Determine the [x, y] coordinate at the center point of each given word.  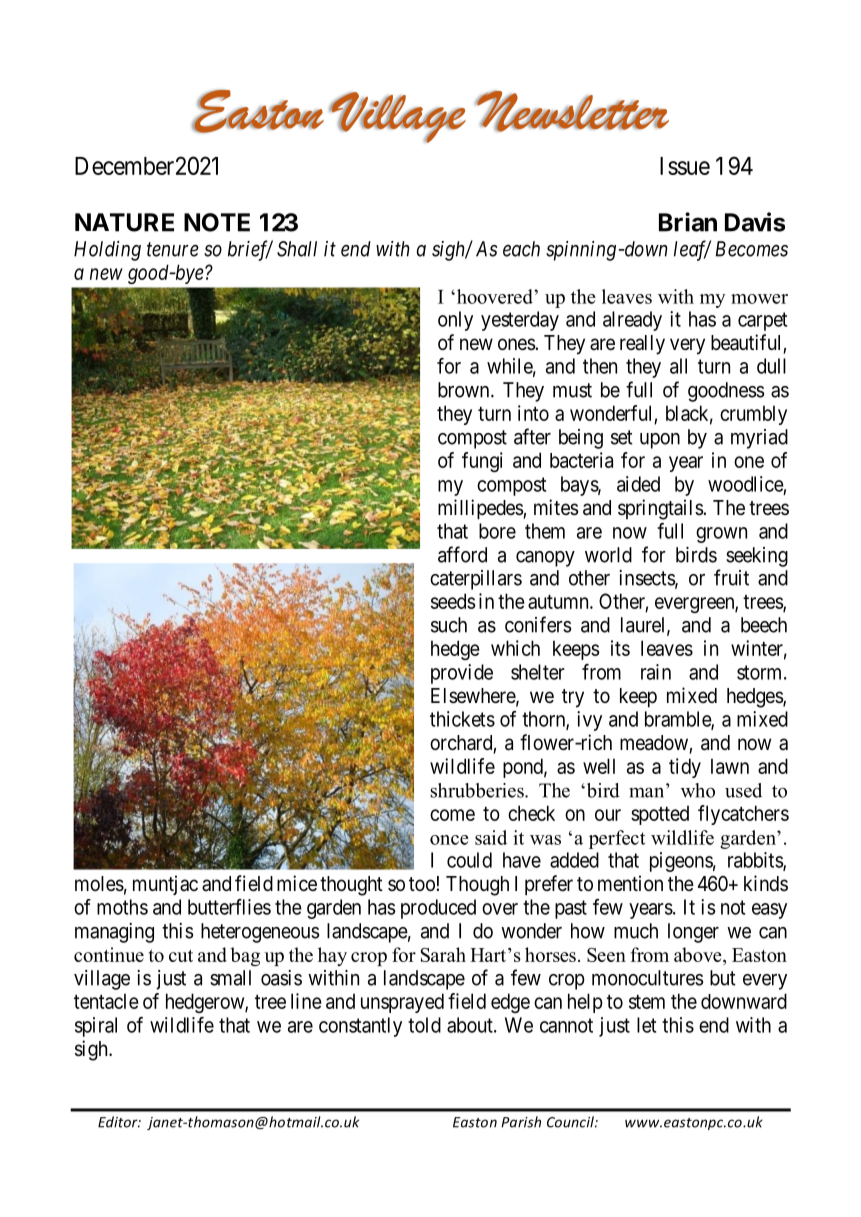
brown [465, 390]
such [449, 625]
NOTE [217, 222]
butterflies [229, 907]
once [449, 840]
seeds [453, 601]
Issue [685, 166]
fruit [731, 577]
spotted [660, 815]
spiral [96, 1027]
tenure [173, 250]
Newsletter [572, 111]
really [642, 345]
